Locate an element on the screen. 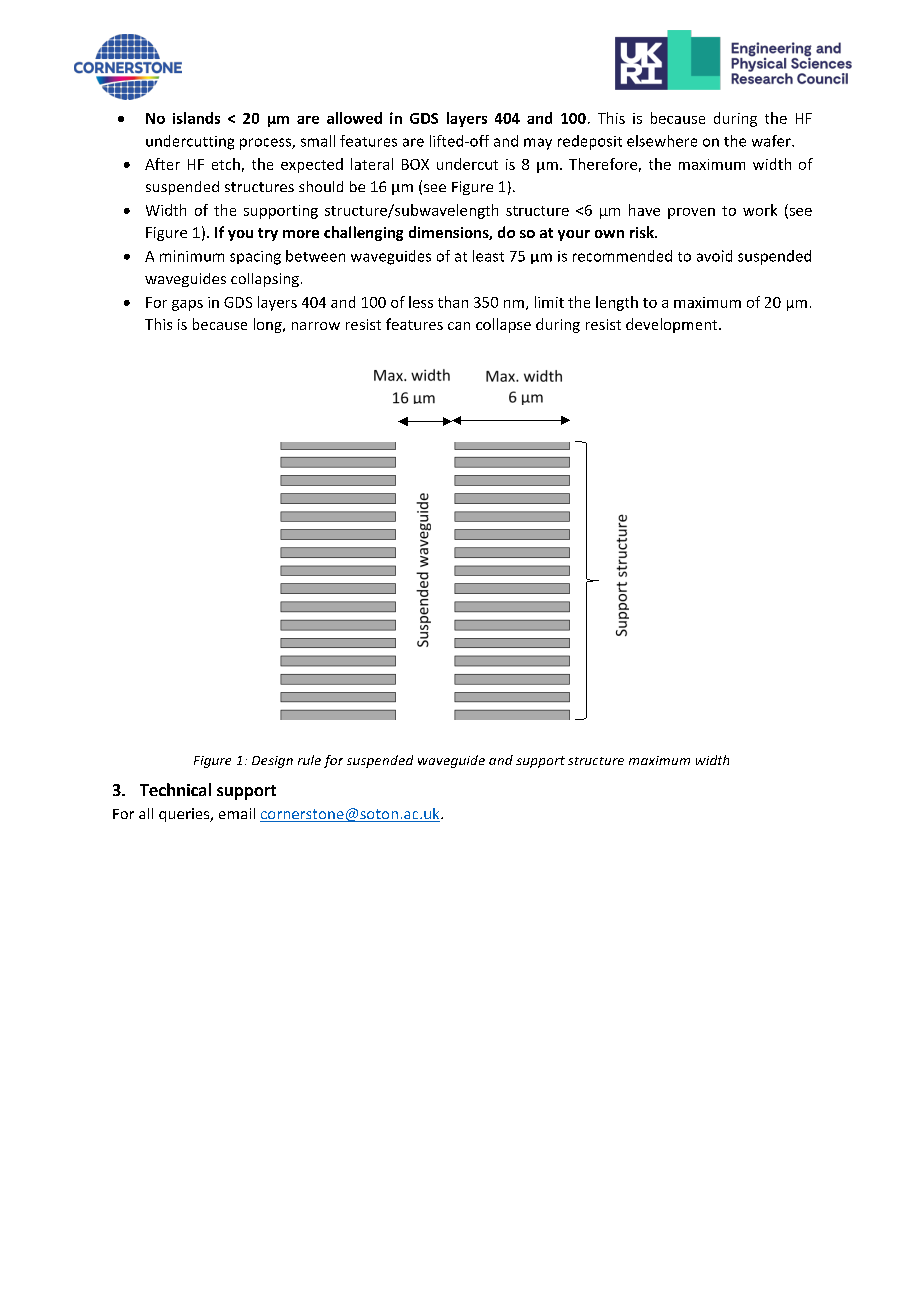 The image size is (924, 1308). long is located at coordinates (269, 325).
